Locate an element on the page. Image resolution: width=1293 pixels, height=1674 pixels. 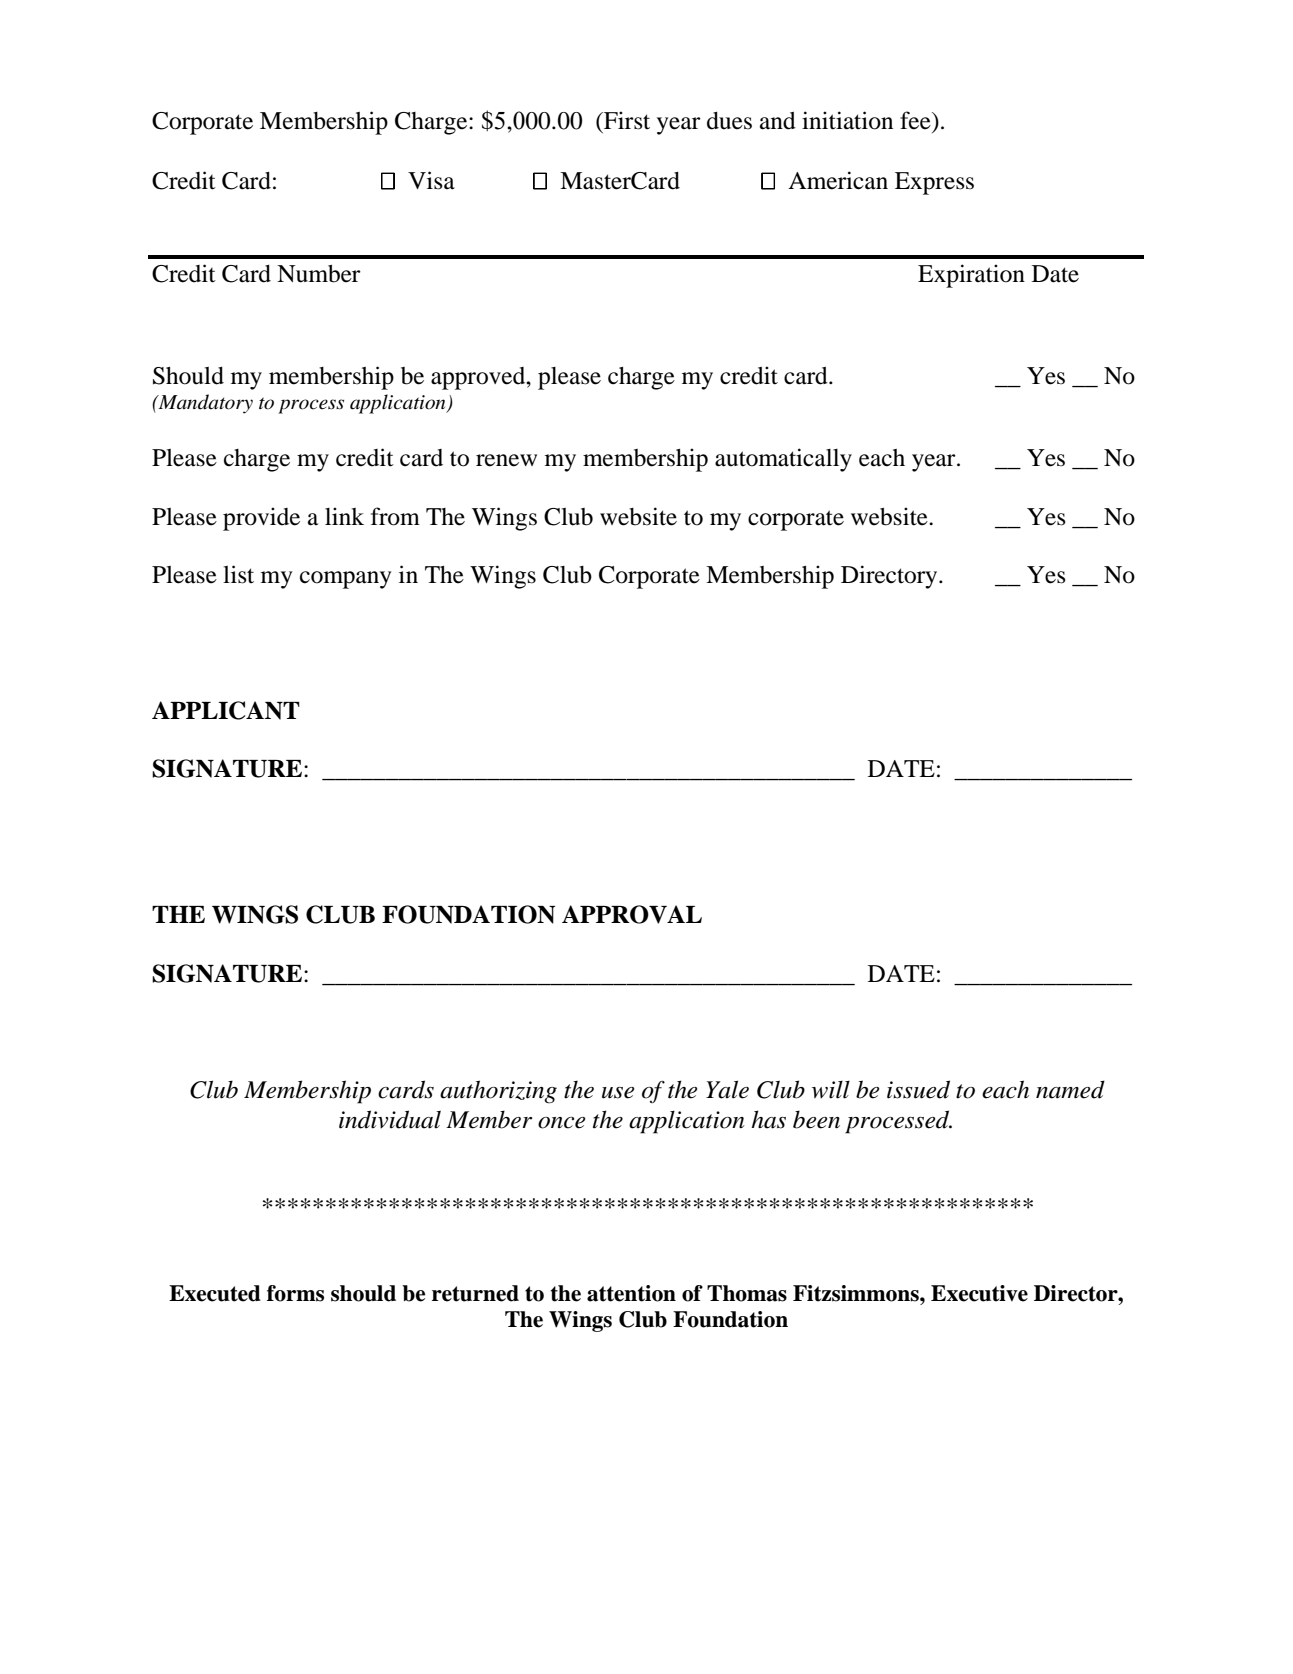
individual is located at coordinates (390, 1119).
